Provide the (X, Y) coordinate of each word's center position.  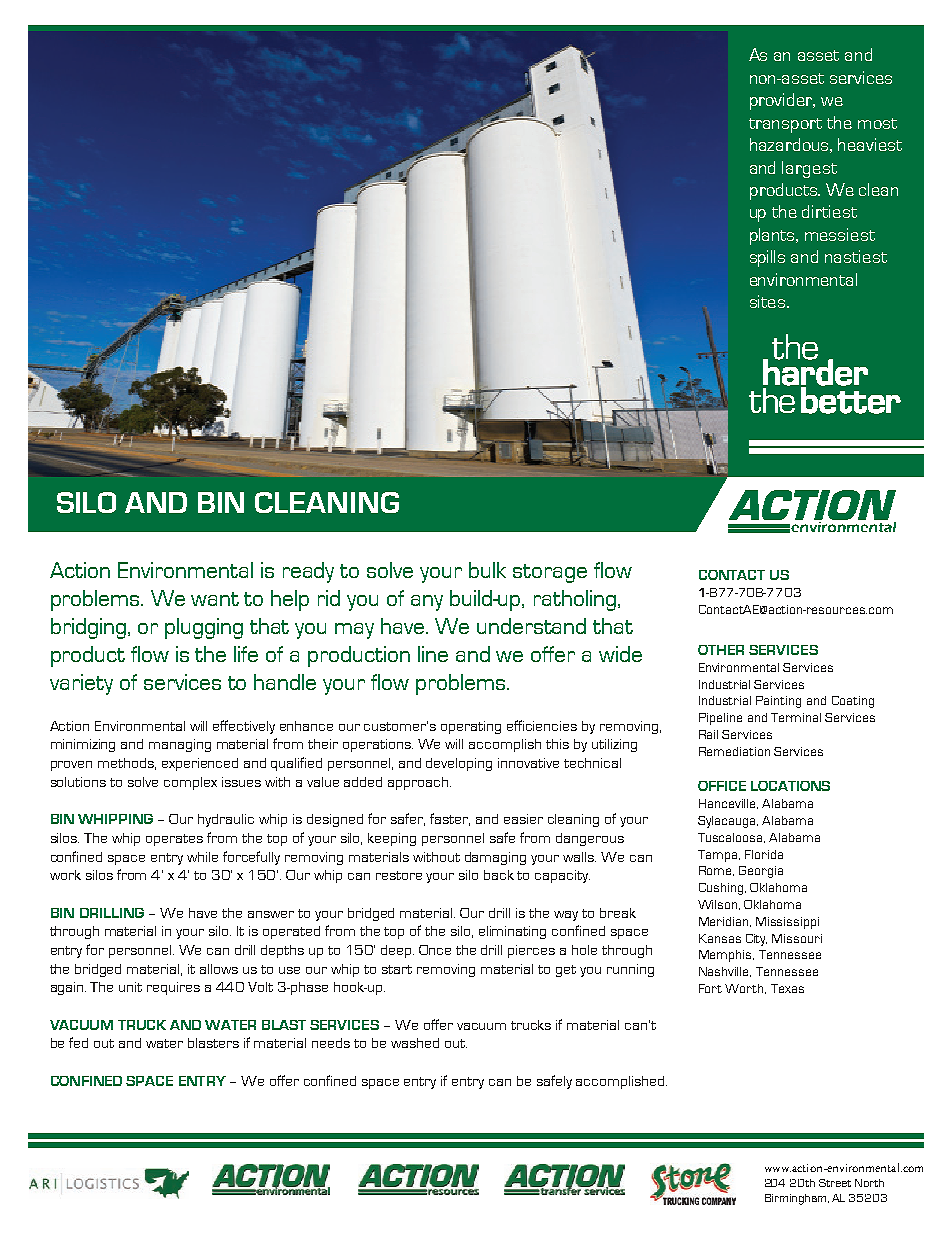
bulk (487, 570)
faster (450, 819)
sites (767, 301)
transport (785, 125)
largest (809, 169)
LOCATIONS (790, 786)
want (215, 599)
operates (174, 840)
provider (782, 101)
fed (78, 1042)
